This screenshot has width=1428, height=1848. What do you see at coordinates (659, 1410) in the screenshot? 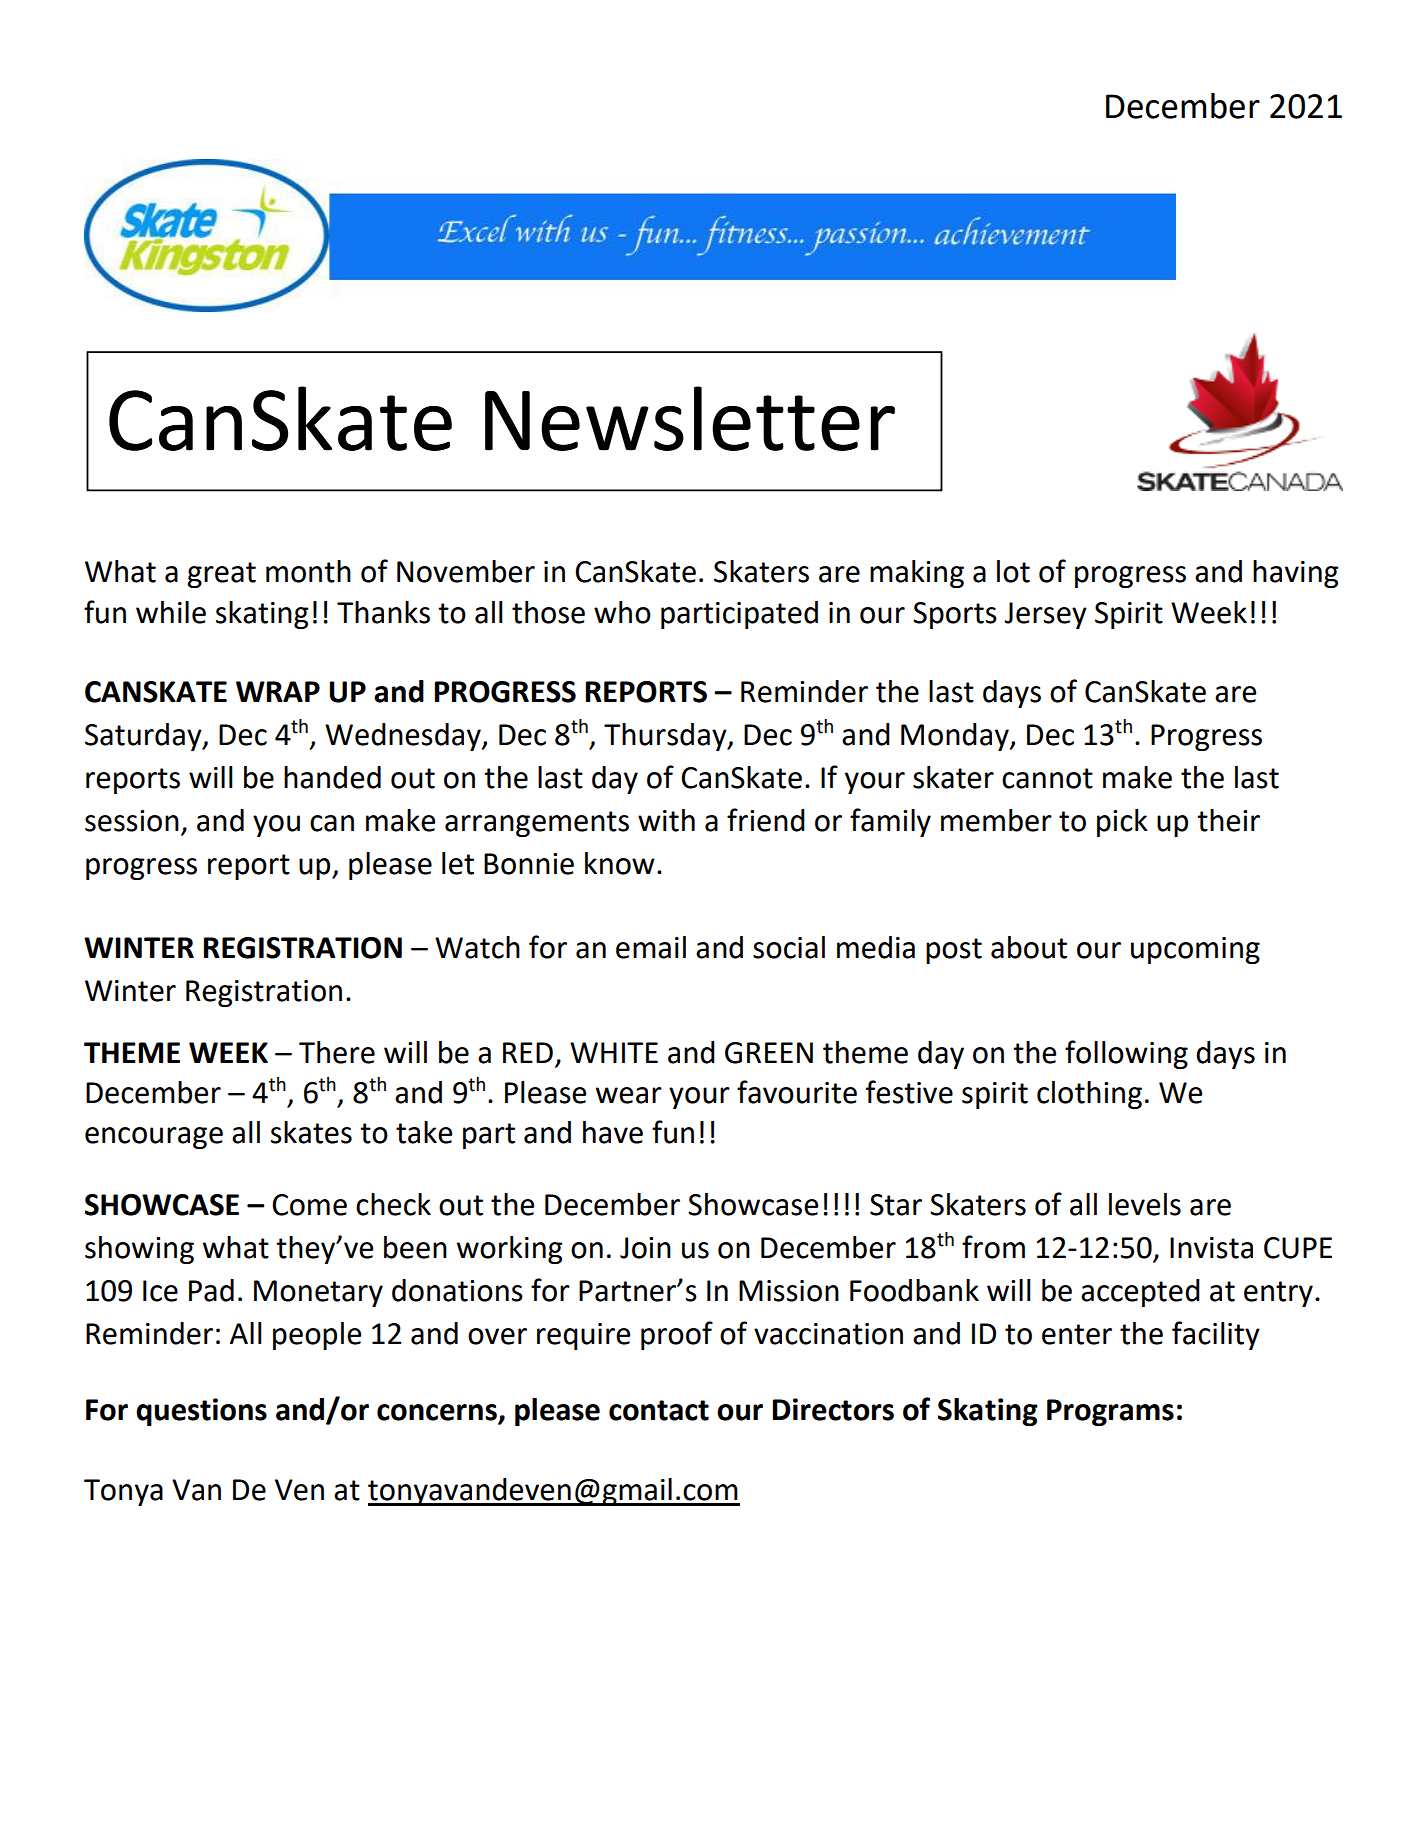
I see `contact` at bounding box center [659, 1410].
